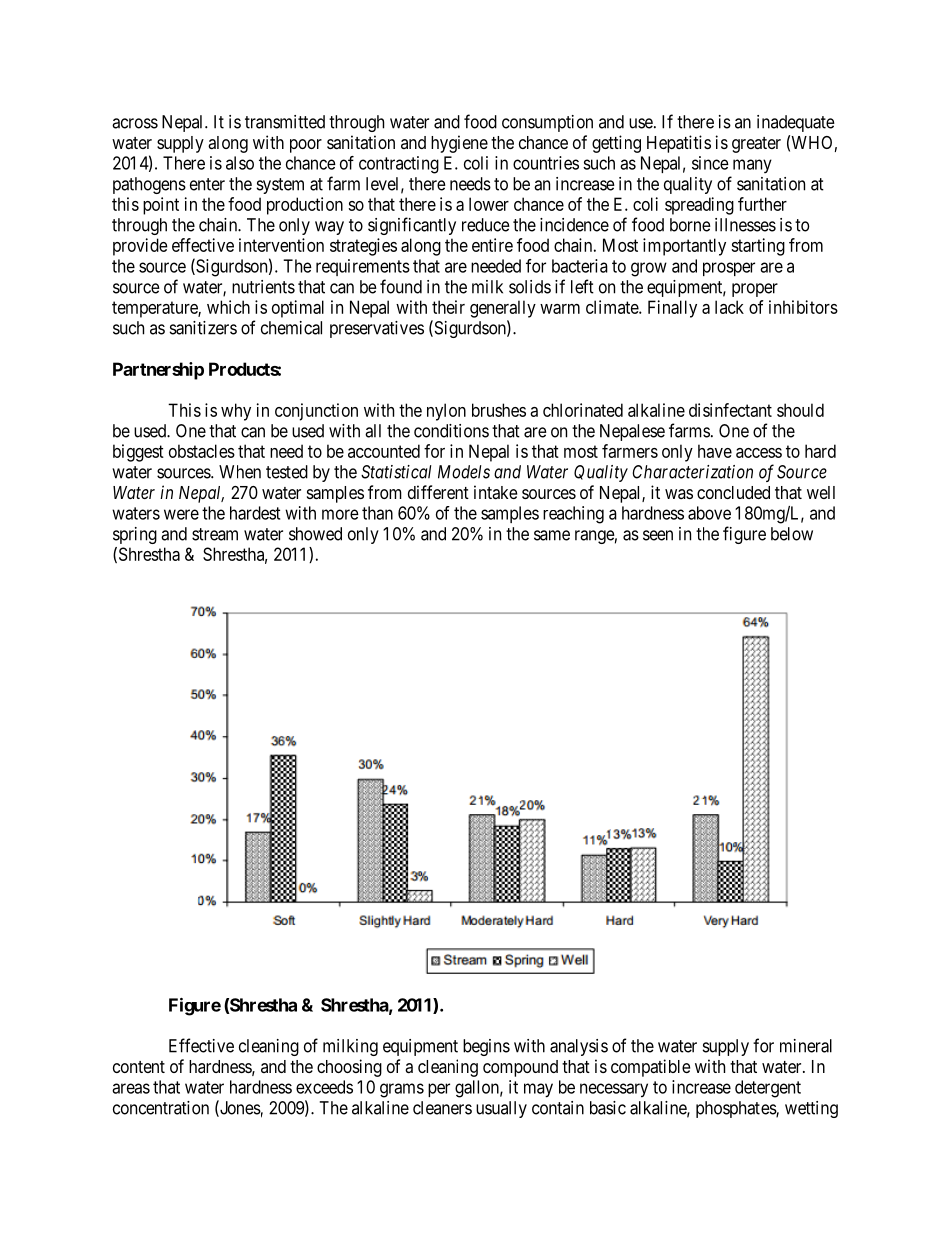  I want to click on Models, so click(464, 472).
